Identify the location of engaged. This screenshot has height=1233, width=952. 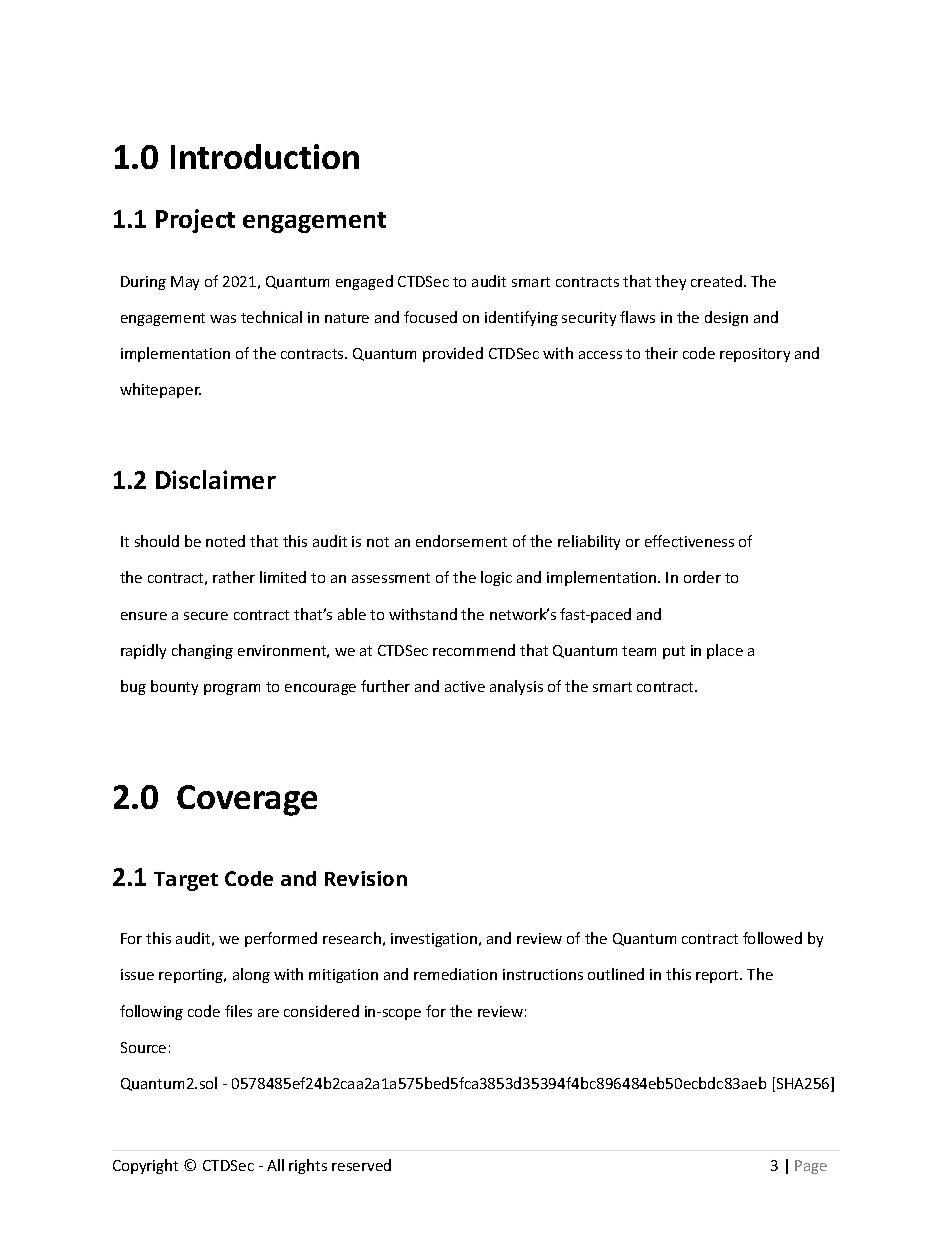
(364, 282).
